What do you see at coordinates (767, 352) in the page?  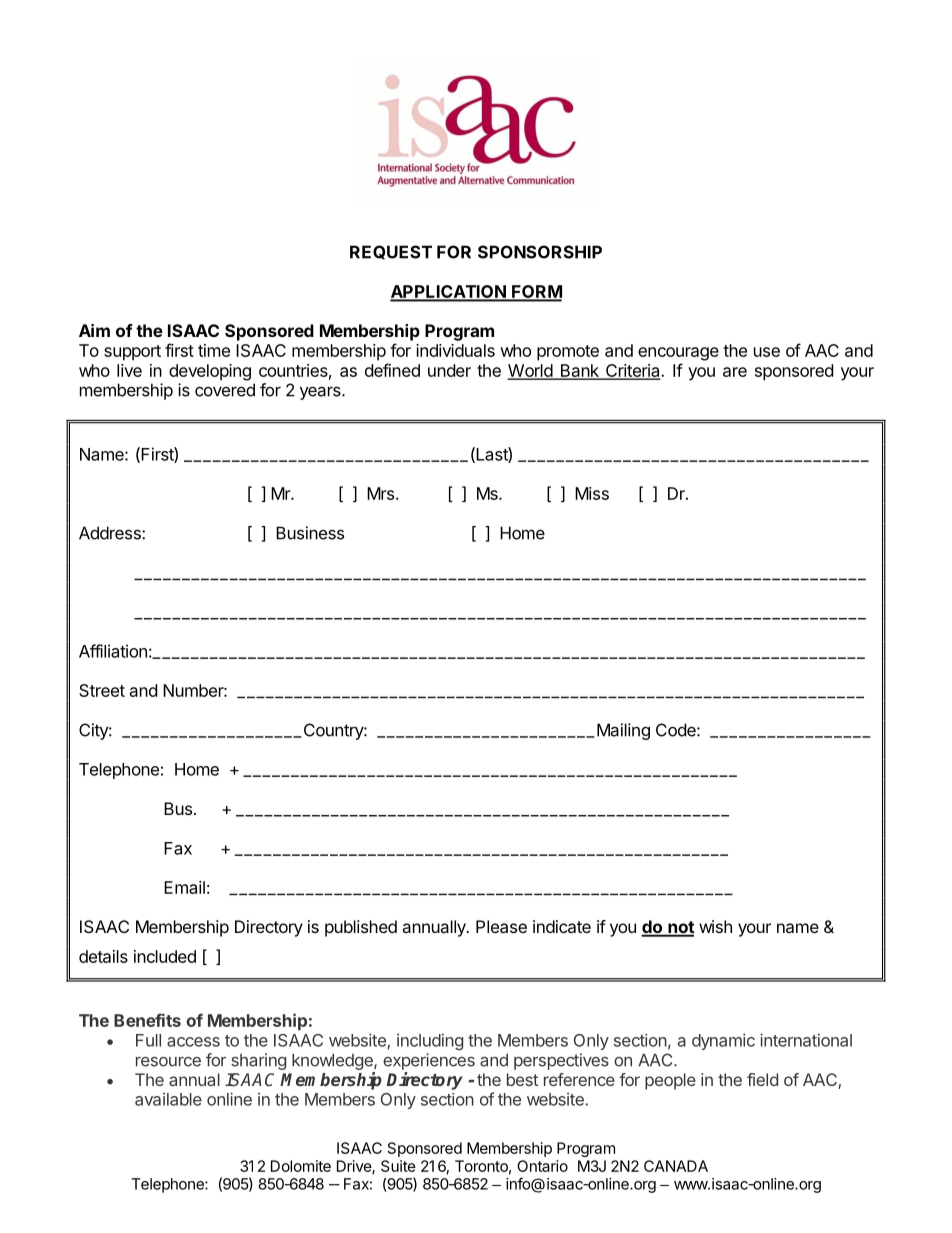 I see `use` at bounding box center [767, 352].
